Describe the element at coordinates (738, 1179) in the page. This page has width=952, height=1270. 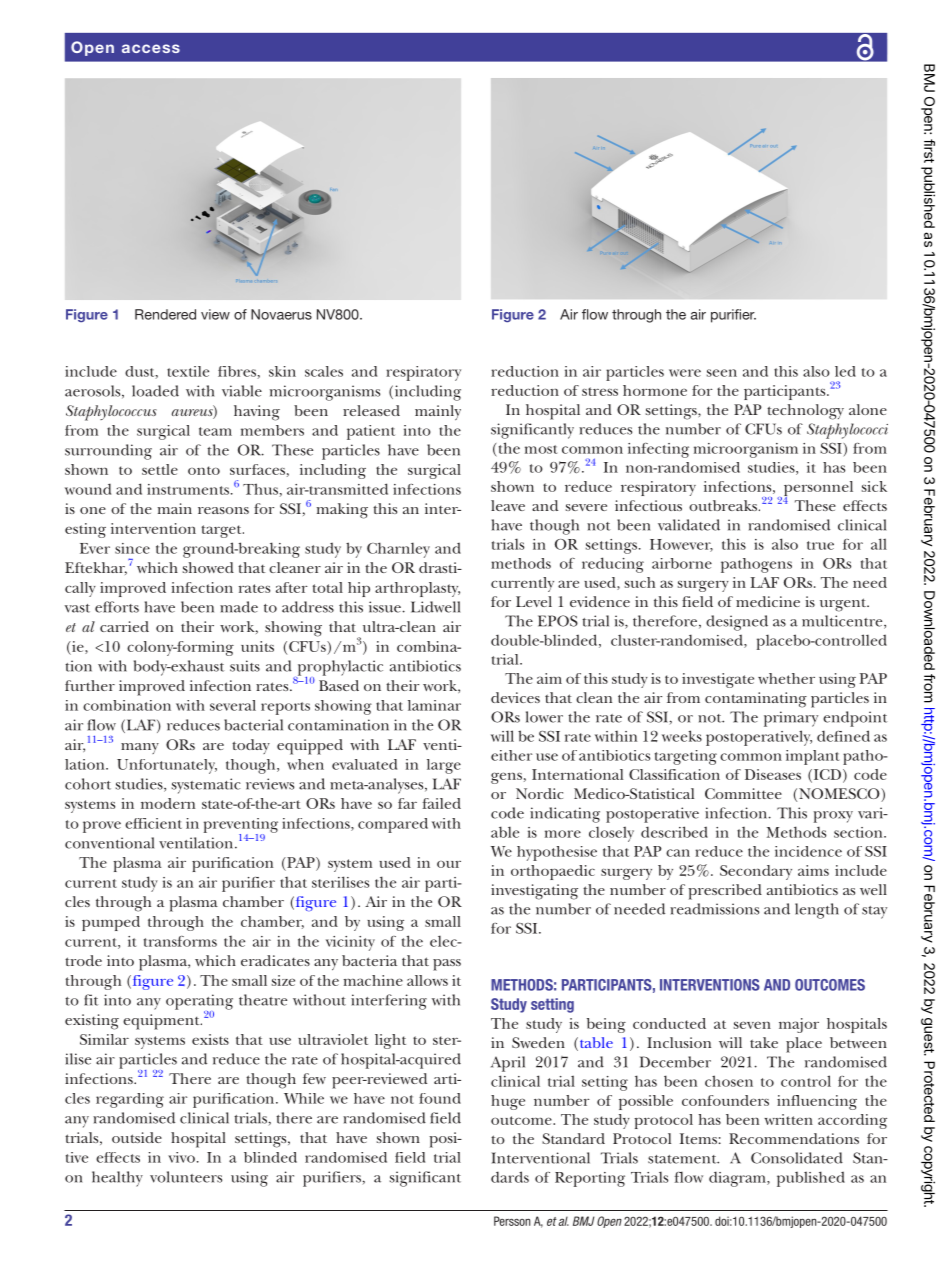
I see `diagram` at that location.
